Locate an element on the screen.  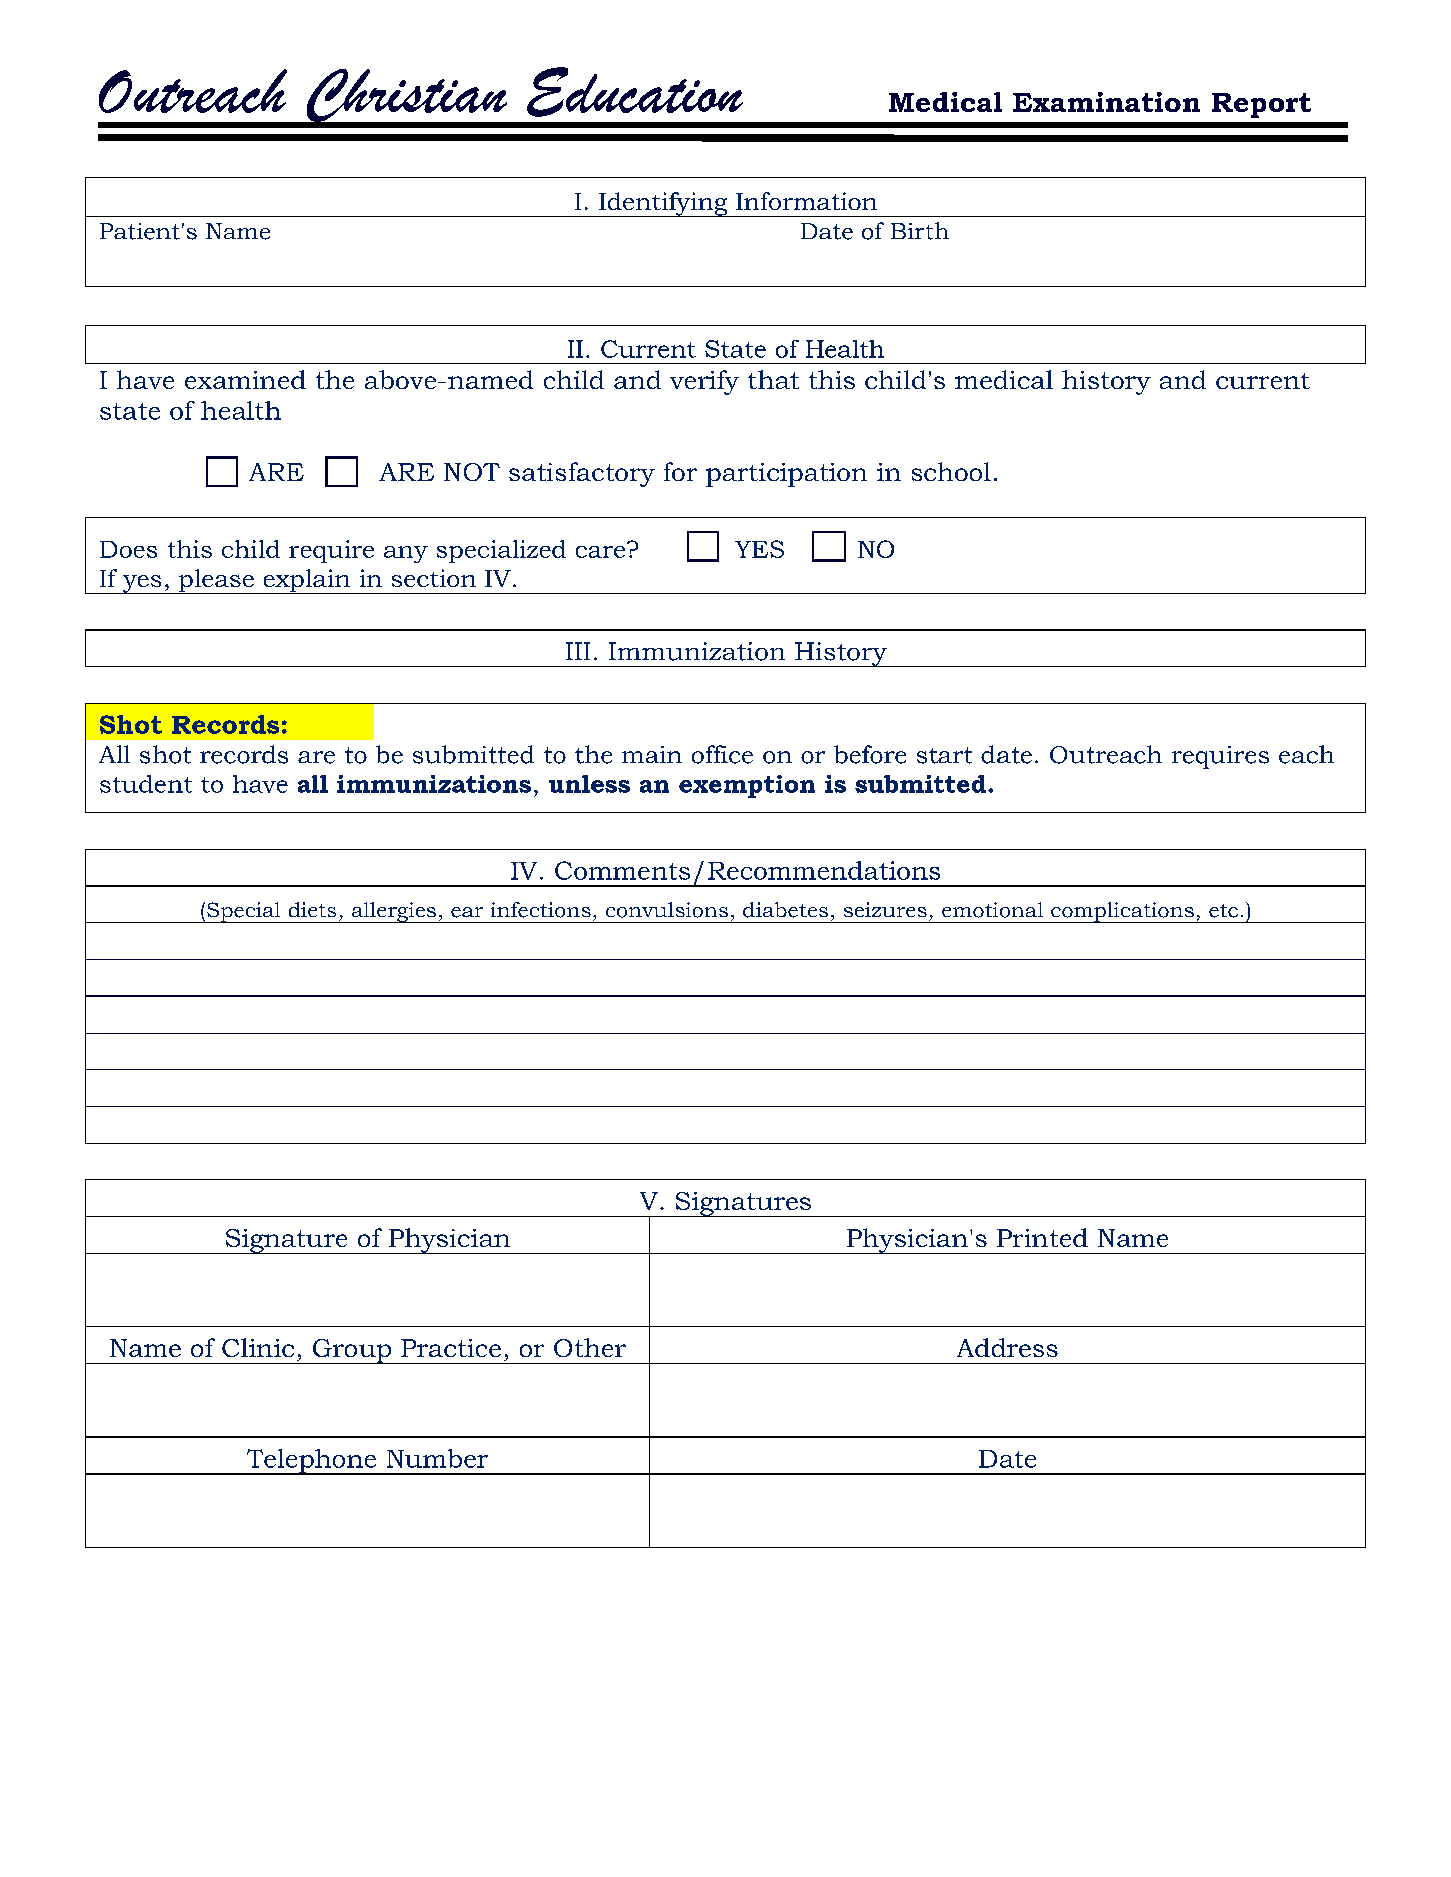
Printed is located at coordinates (1042, 1237).
